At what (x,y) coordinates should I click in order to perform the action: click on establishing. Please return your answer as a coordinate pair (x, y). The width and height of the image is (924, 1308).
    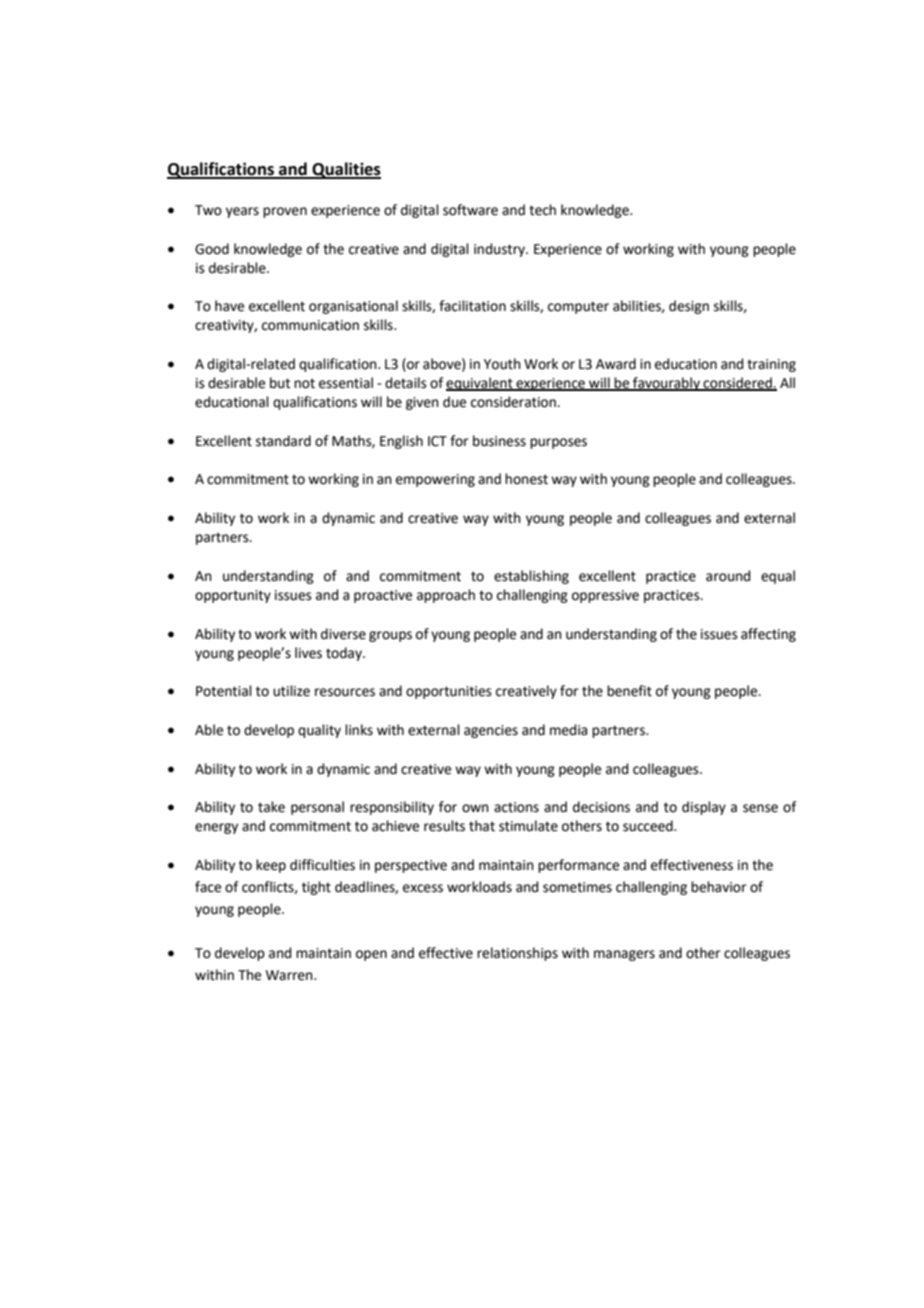
    Looking at the image, I should click on (531, 577).
